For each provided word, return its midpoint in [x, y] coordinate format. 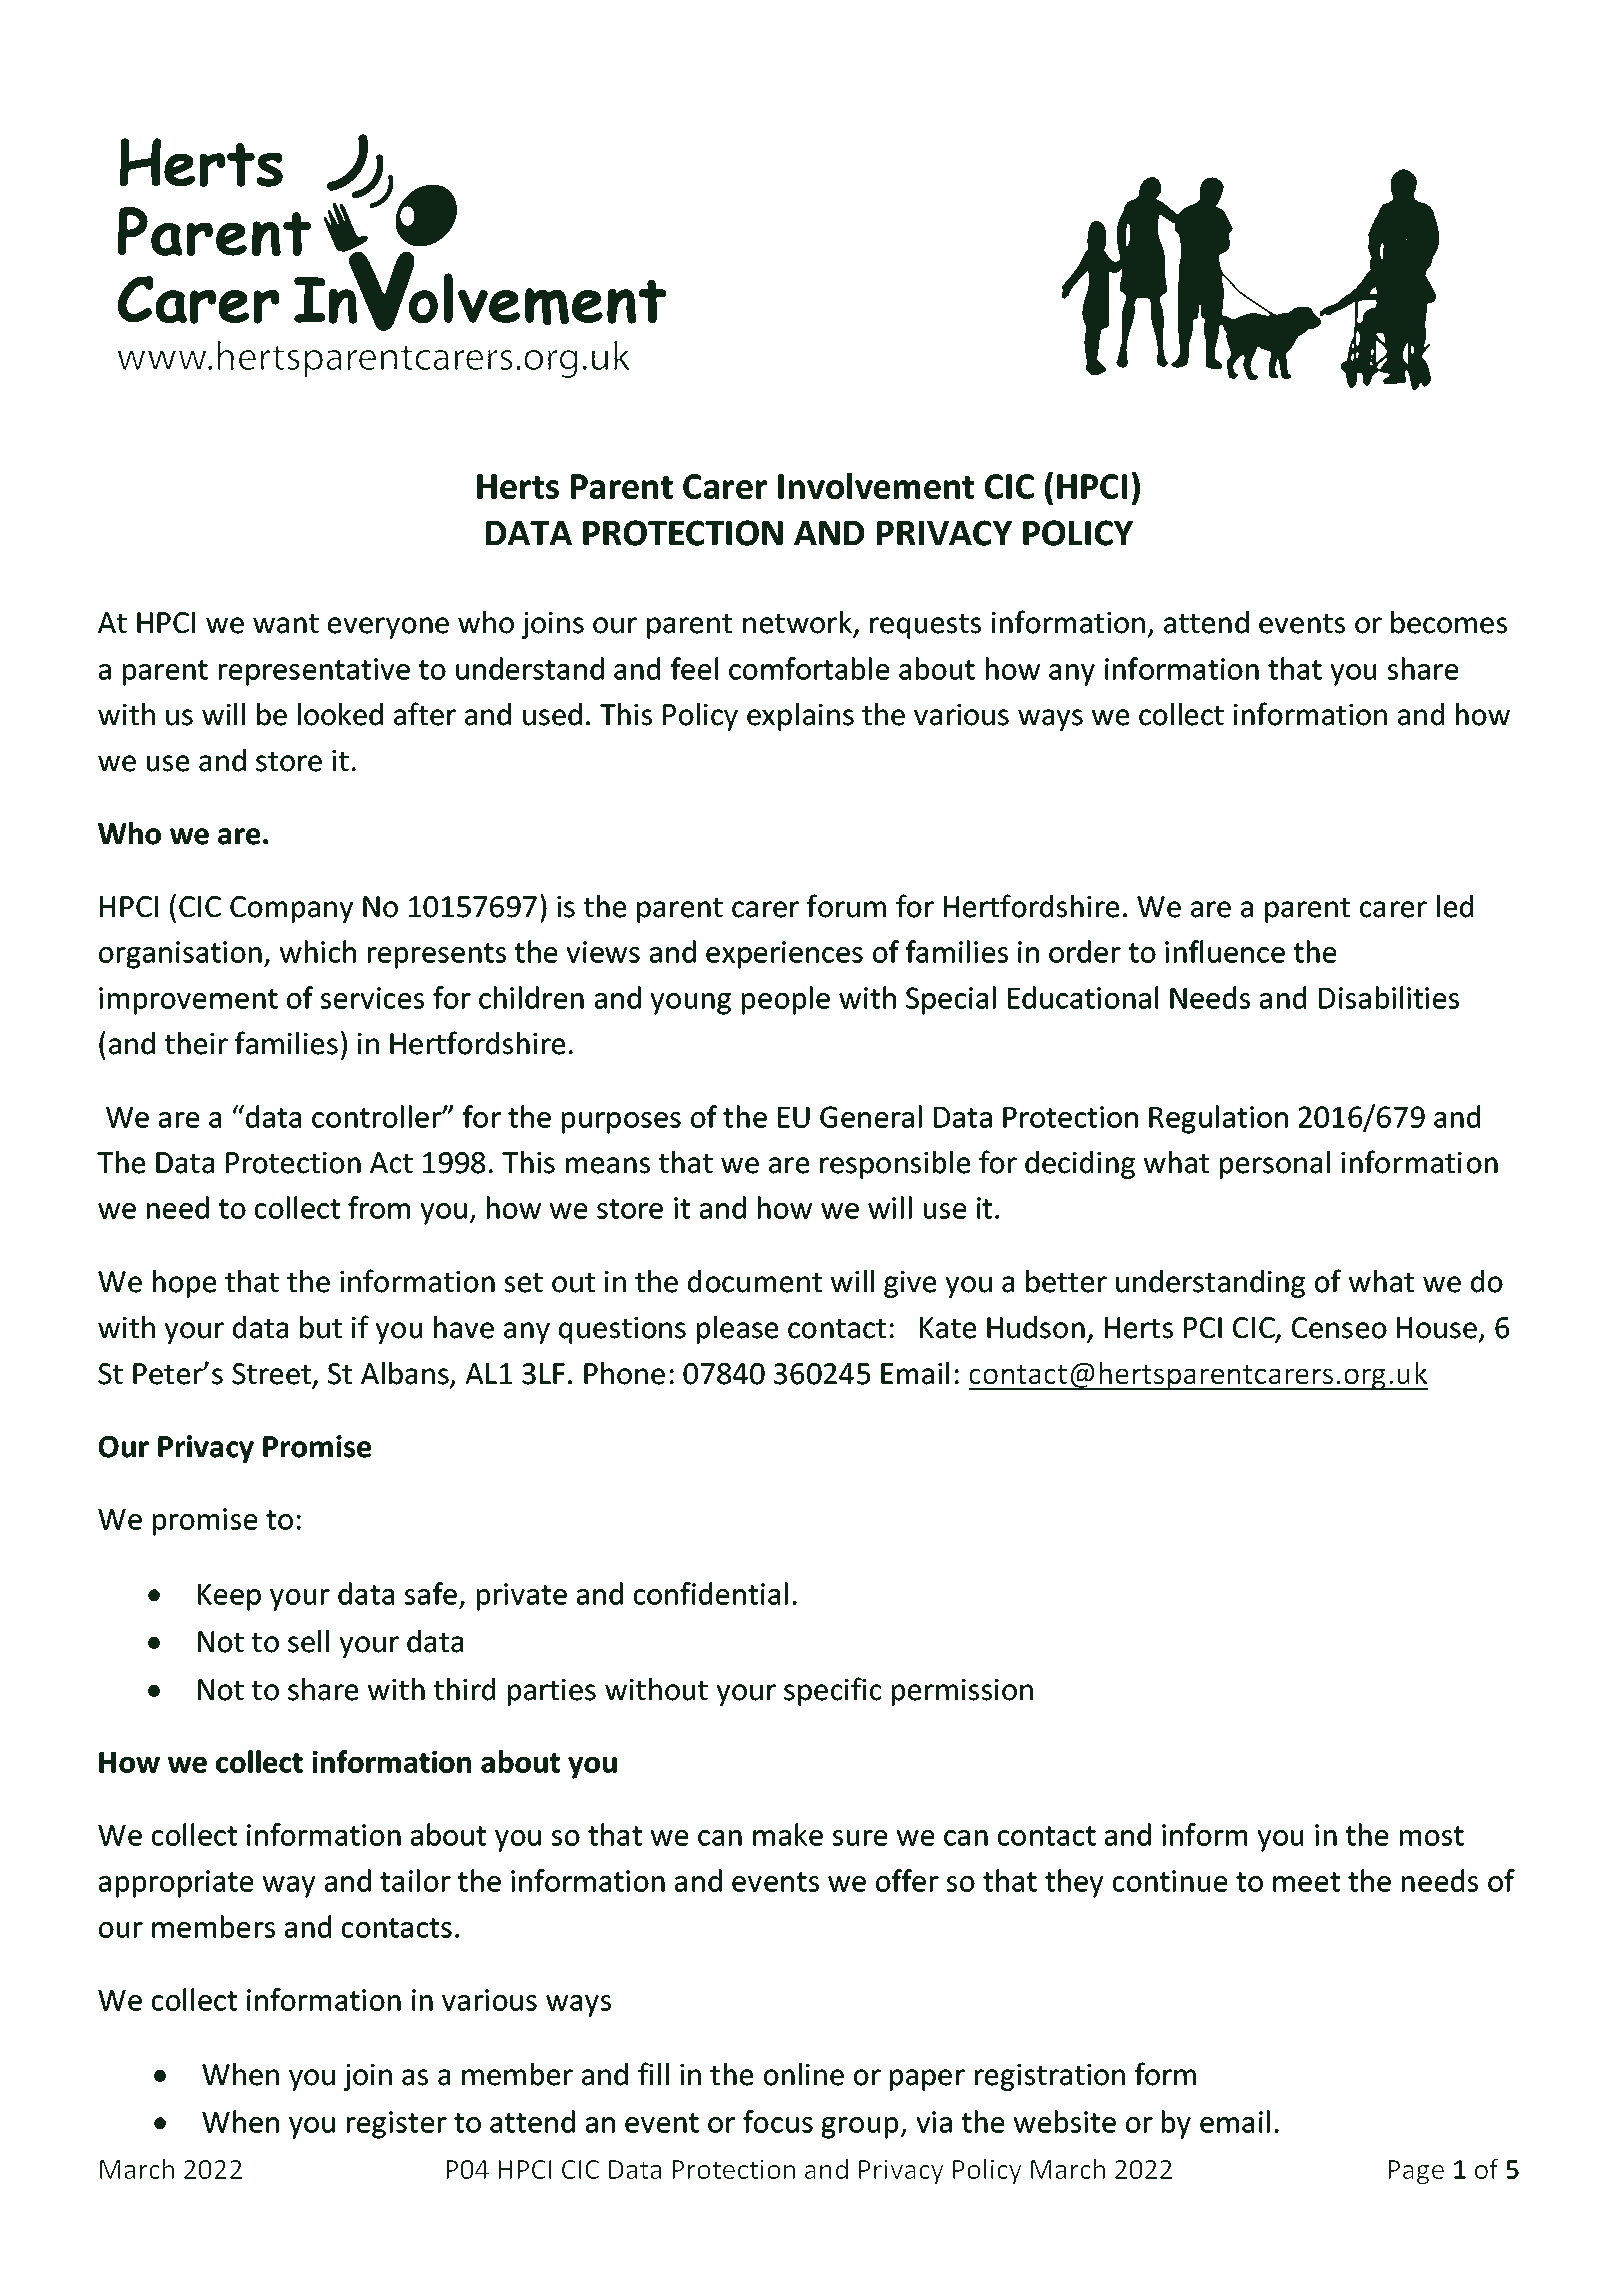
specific [832, 1691]
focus [778, 2121]
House [1437, 1328]
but [321, 1327]
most [1432, 1836]
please [737, 1330]
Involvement [876, 486]
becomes [1449, 622]
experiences [784, 955]
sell [308, 1641]
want [286, 624]
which [318, 951]
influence [1225, 951]
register [397, 2125]
